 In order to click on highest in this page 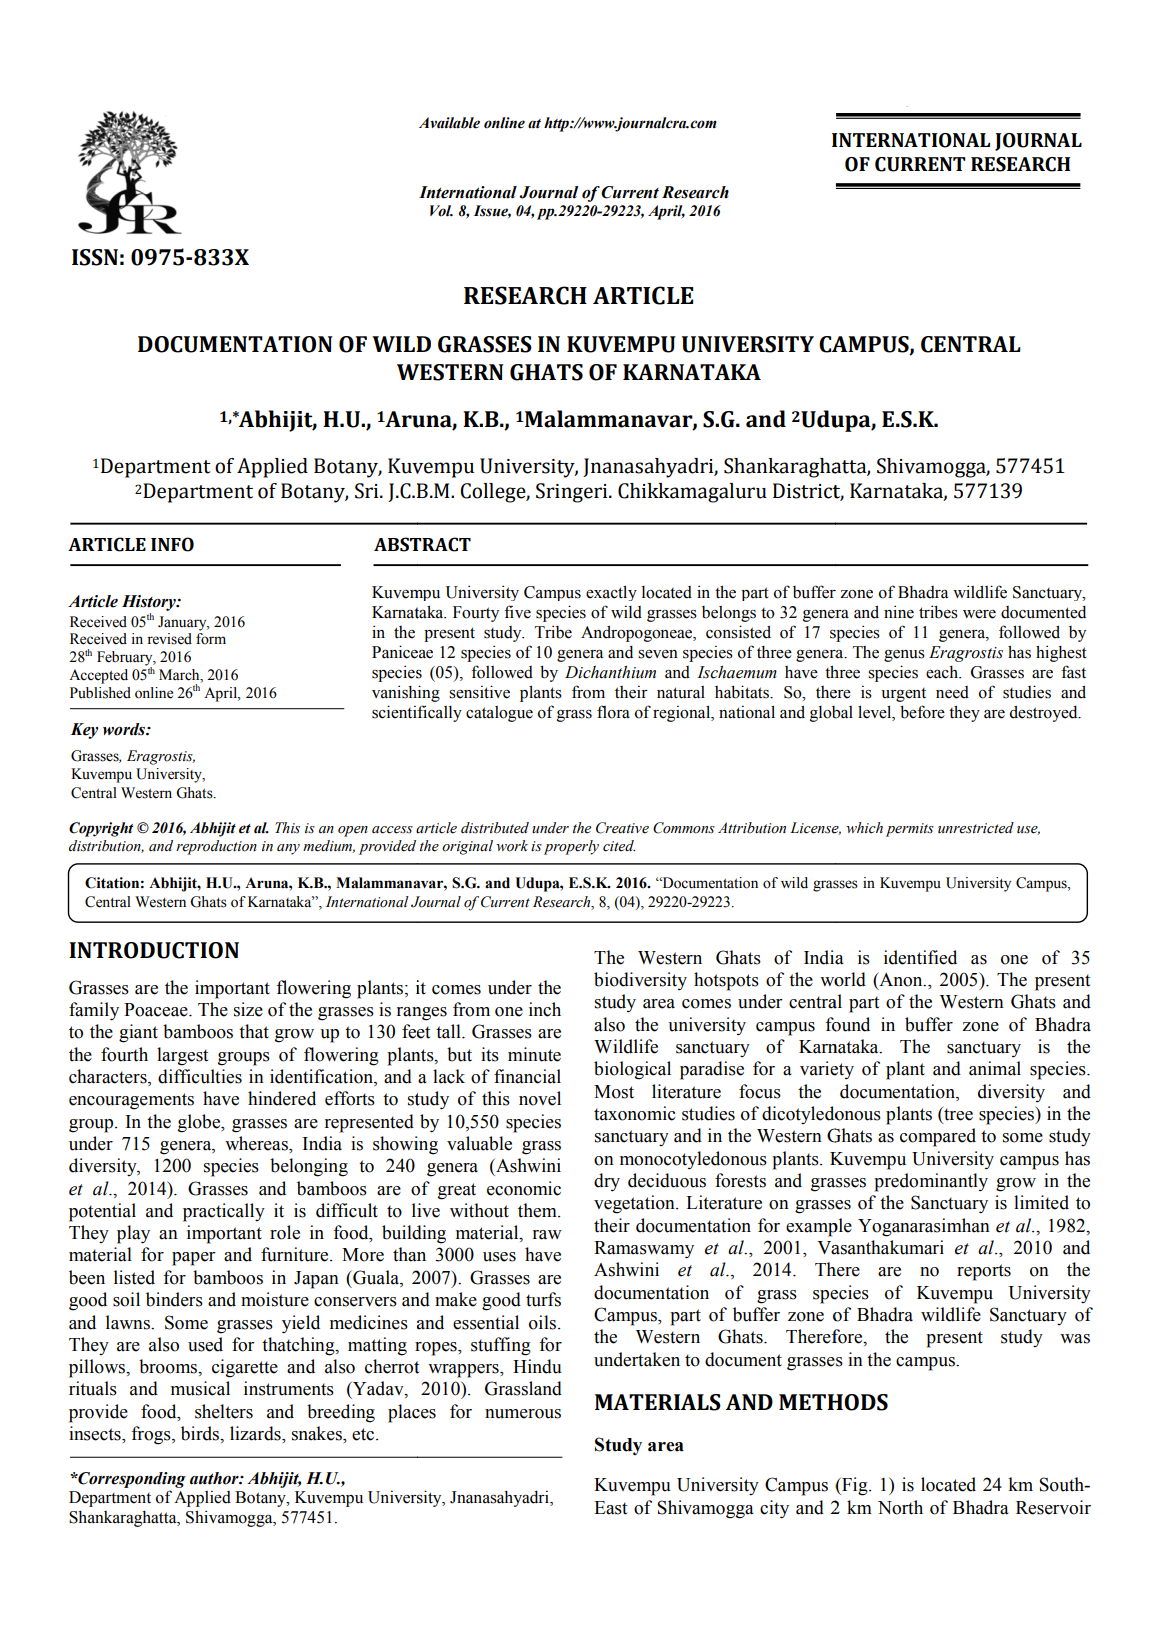, I will do `click(1061, 653)`.
